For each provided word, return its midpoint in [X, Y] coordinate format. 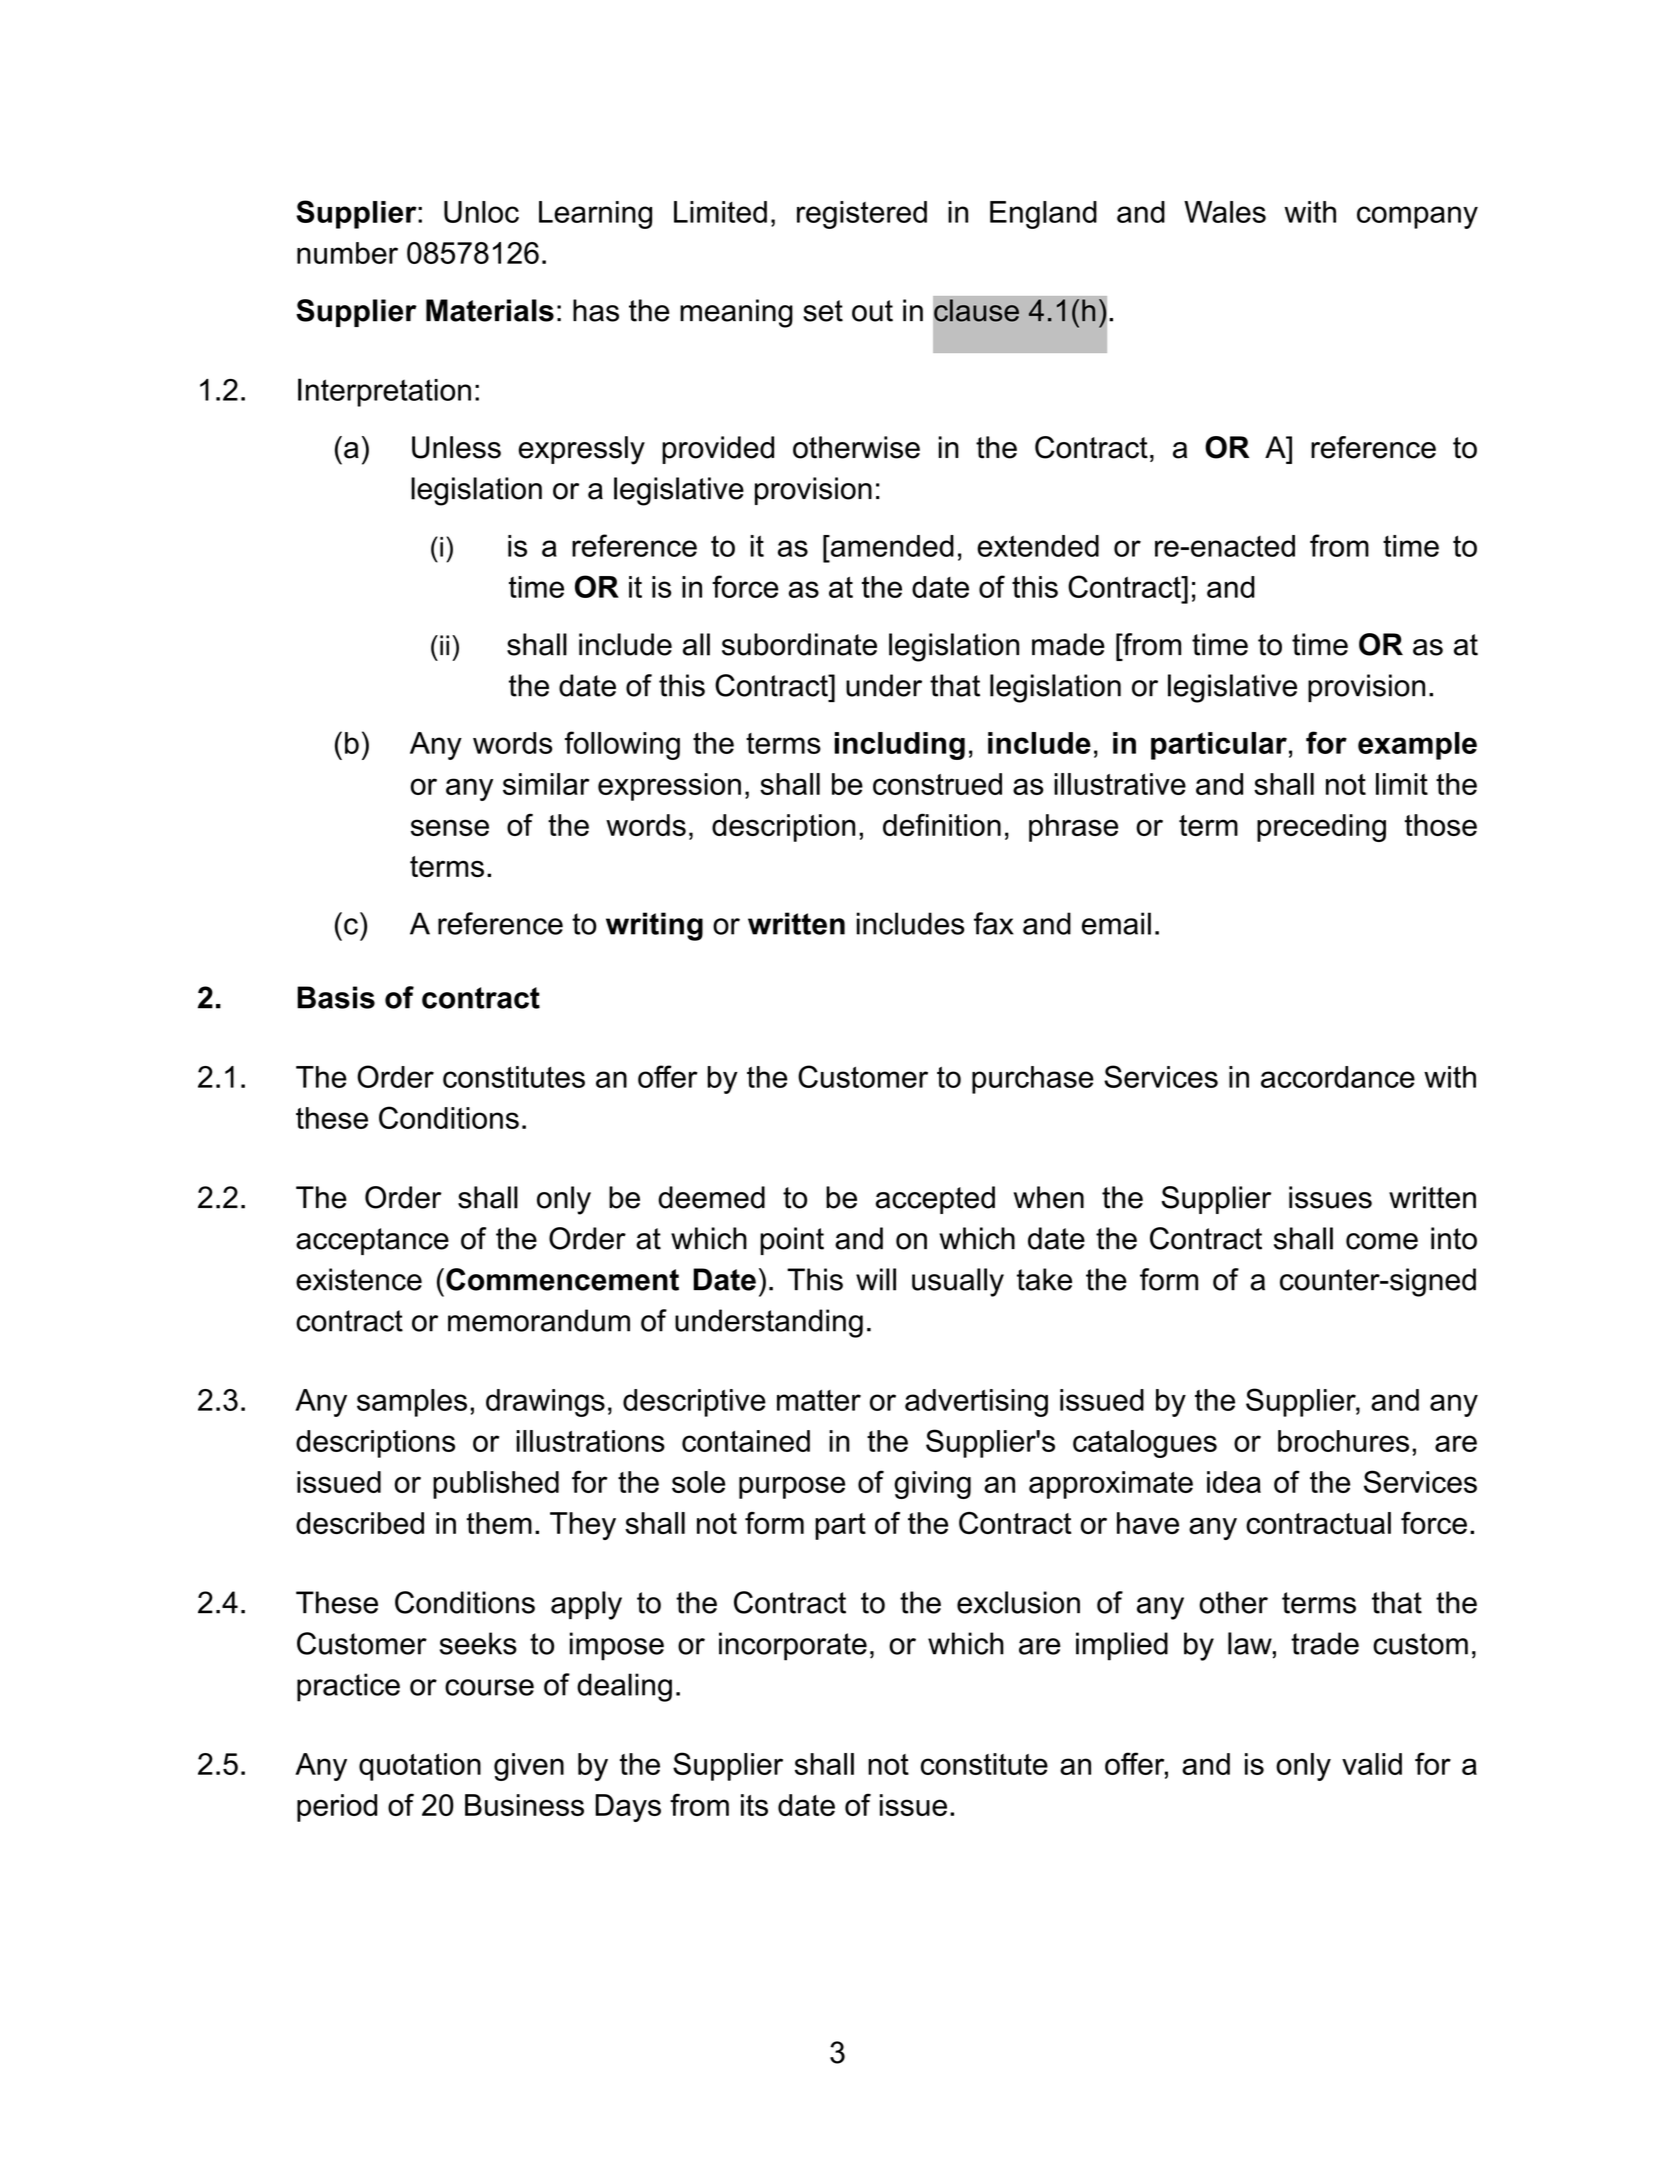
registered [862, 215]
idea [1234, 1482]
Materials [490, 310]
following [622, 745]
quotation [420, 1767]
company [1417, 217]
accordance [1338, 1077]
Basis [336, 997]
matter [819, 1400]
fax [994, 923]
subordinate [799, 644]
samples [412, 1403]
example [1417, 746]
